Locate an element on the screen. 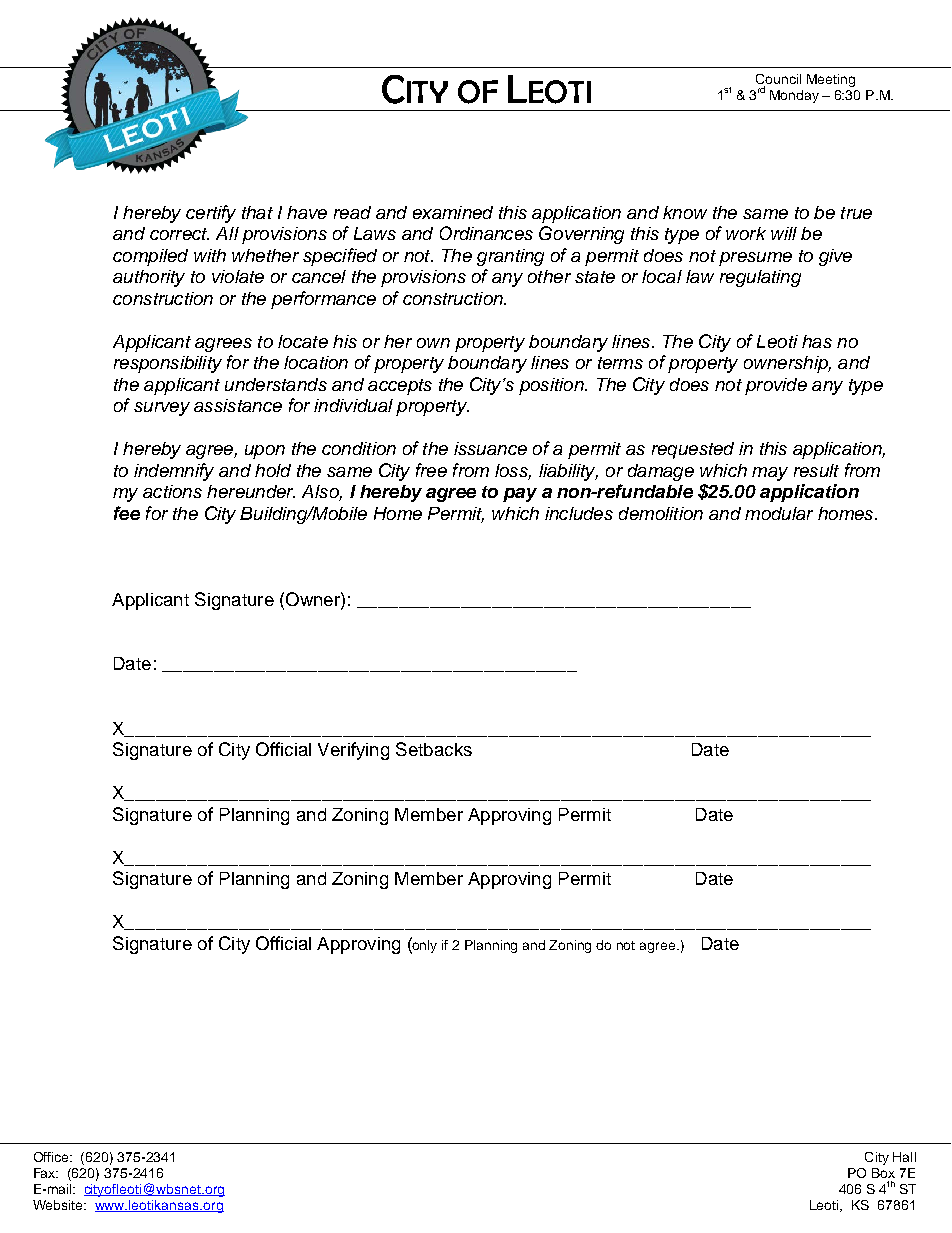  certify is located at coordinates (211, 214).
